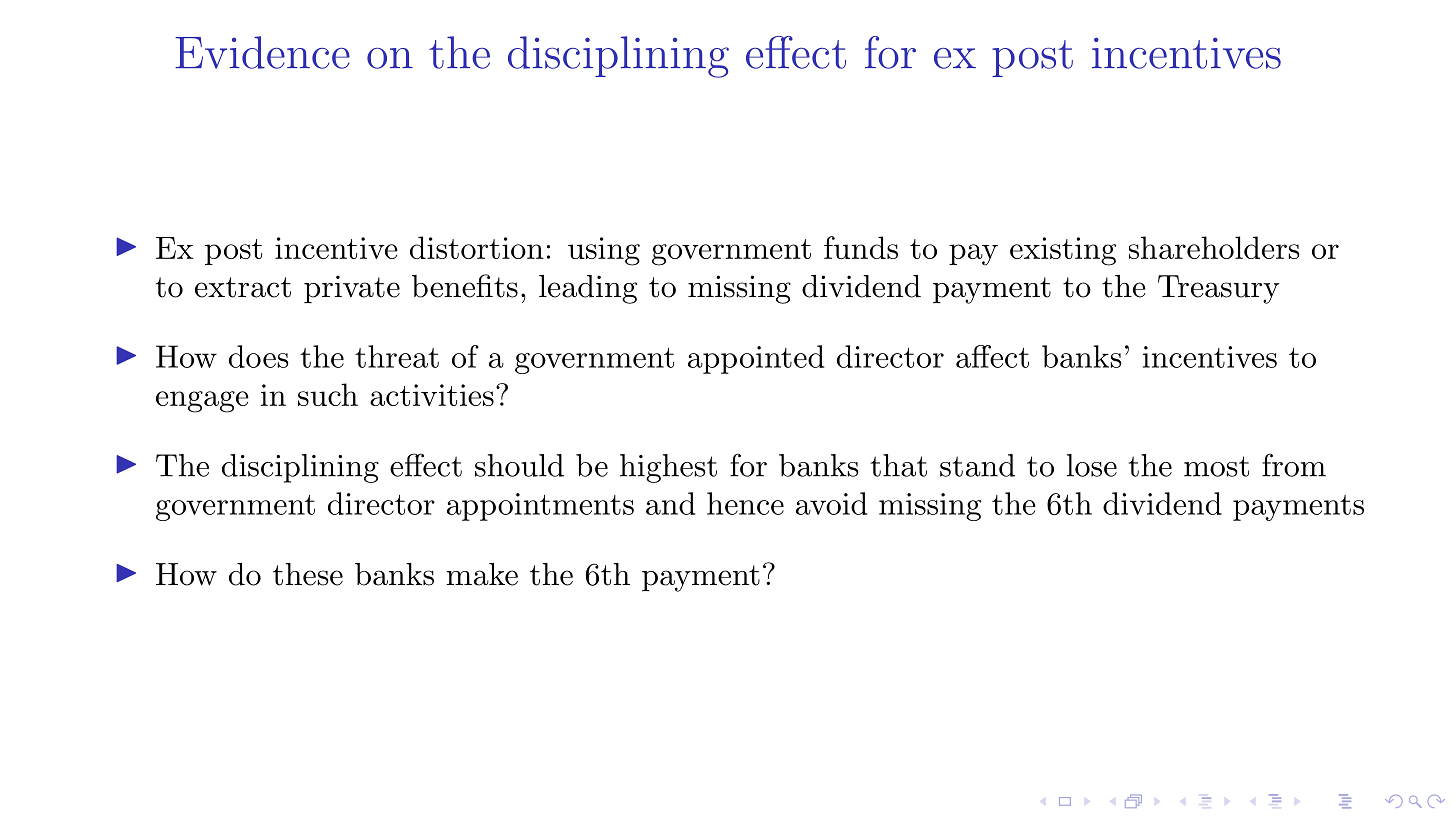 The height and width of the image is (819, 1456). Describe the element at coordinates (328, 394) in the image. I see `such` at that location.
